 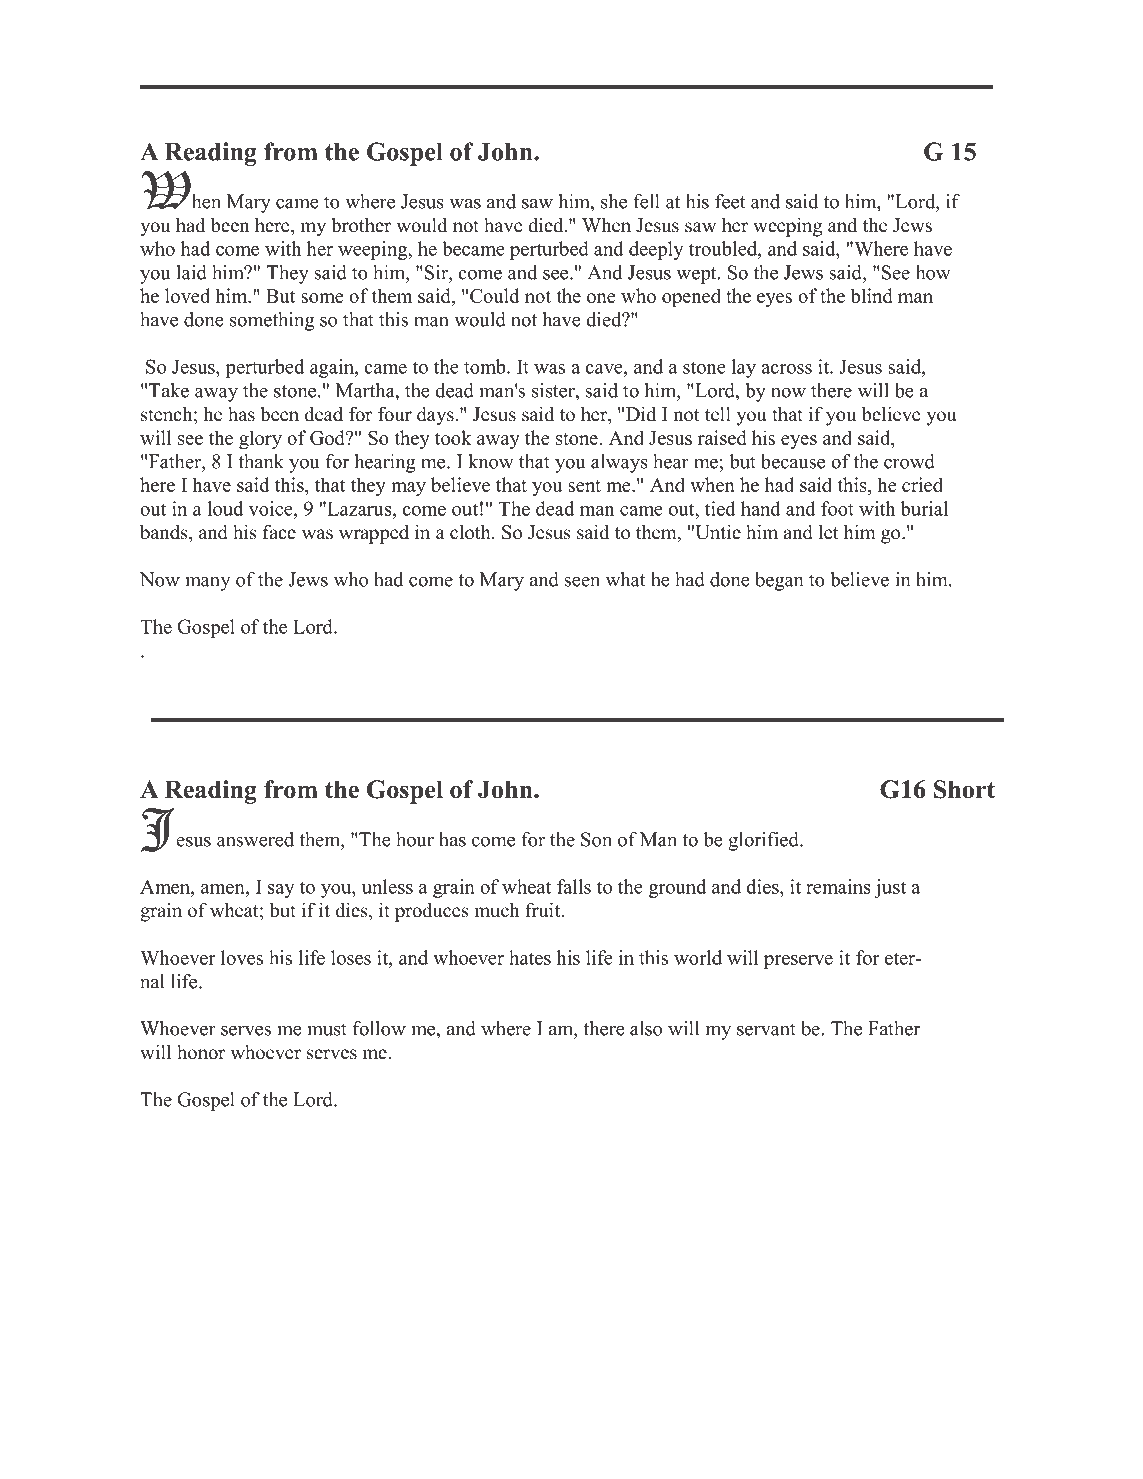 What do you see at coordinates (909, 461) in the page?
I see `crowd` at bounding box center [909, 461].
